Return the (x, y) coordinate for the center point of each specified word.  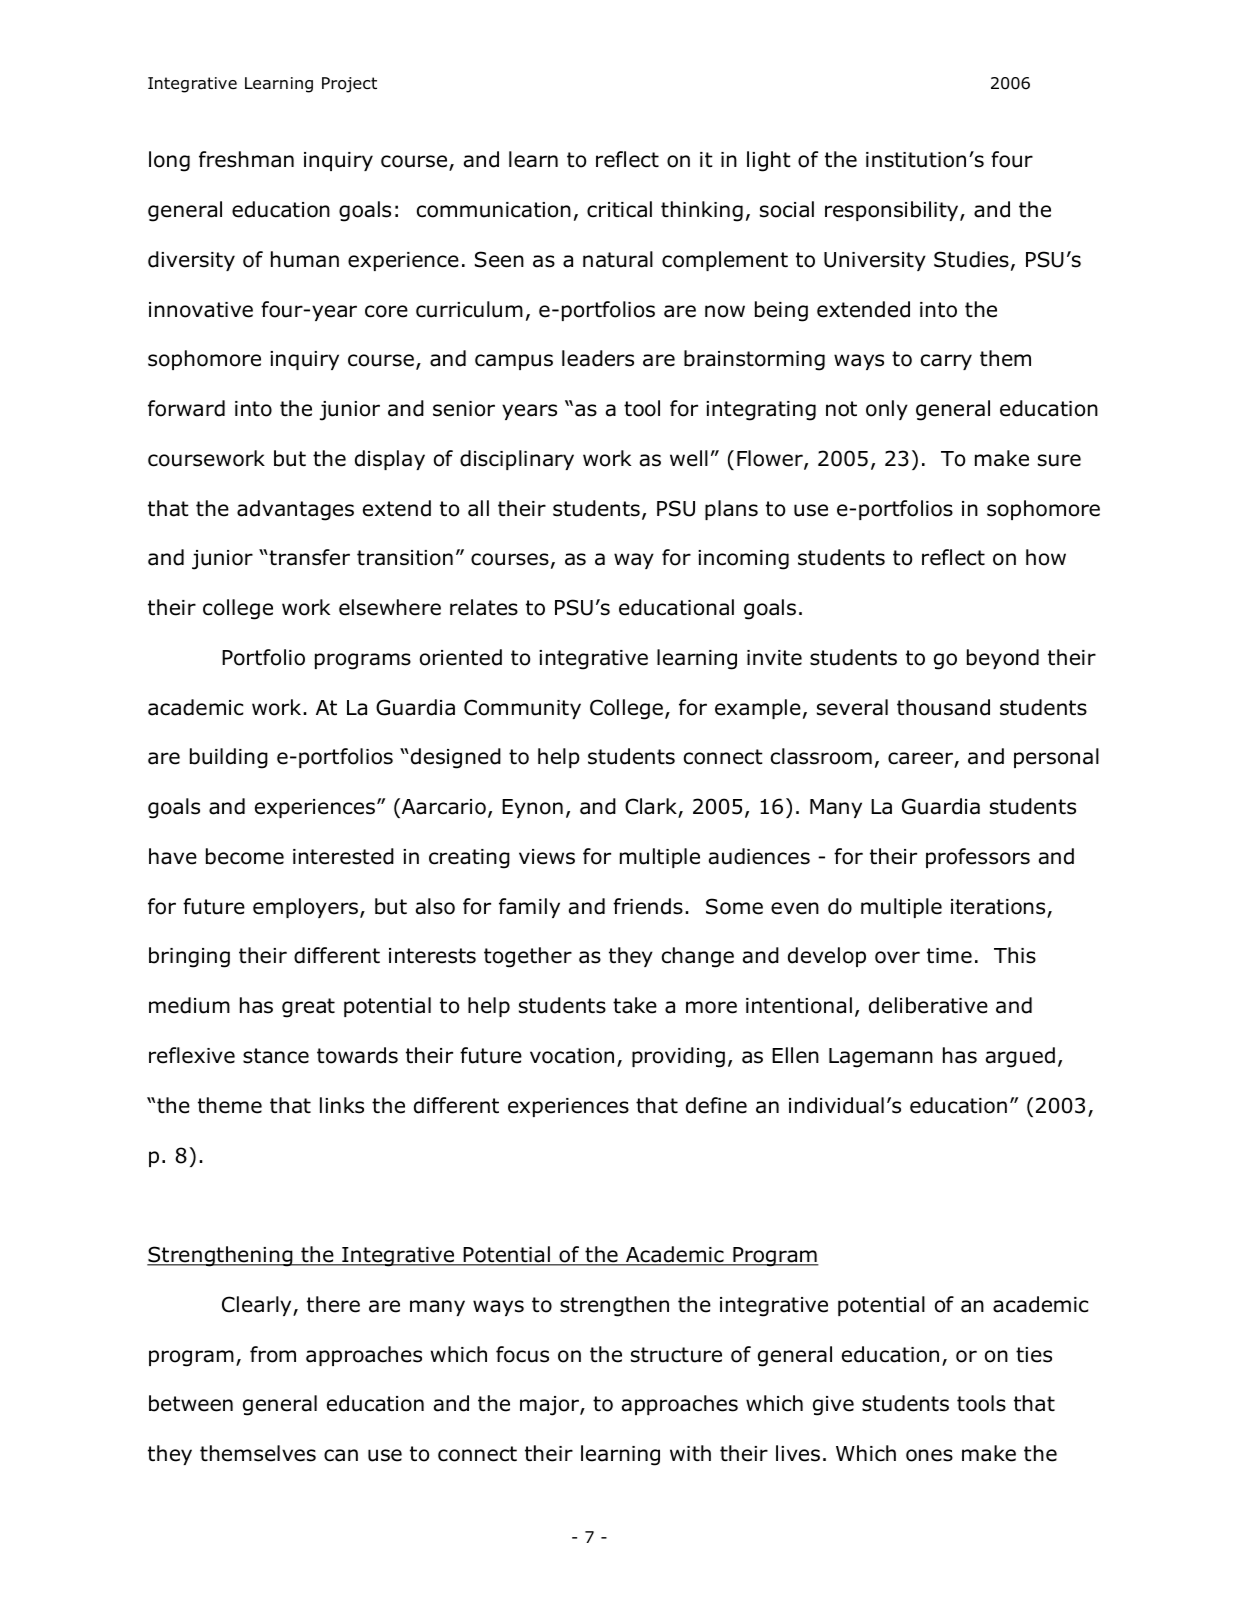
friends (648, 906)
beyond (1003, 659)
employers (305, 908)
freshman (246, 159)
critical (619, 209)
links (342, 1105)
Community (522, 709)
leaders (598, 358)
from (273, 1354)
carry (946, 362)
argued (1020, 1057)
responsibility (893, 211)
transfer (308, 557)
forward (186, 408)
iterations (999, 908)
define (716, 1105)
